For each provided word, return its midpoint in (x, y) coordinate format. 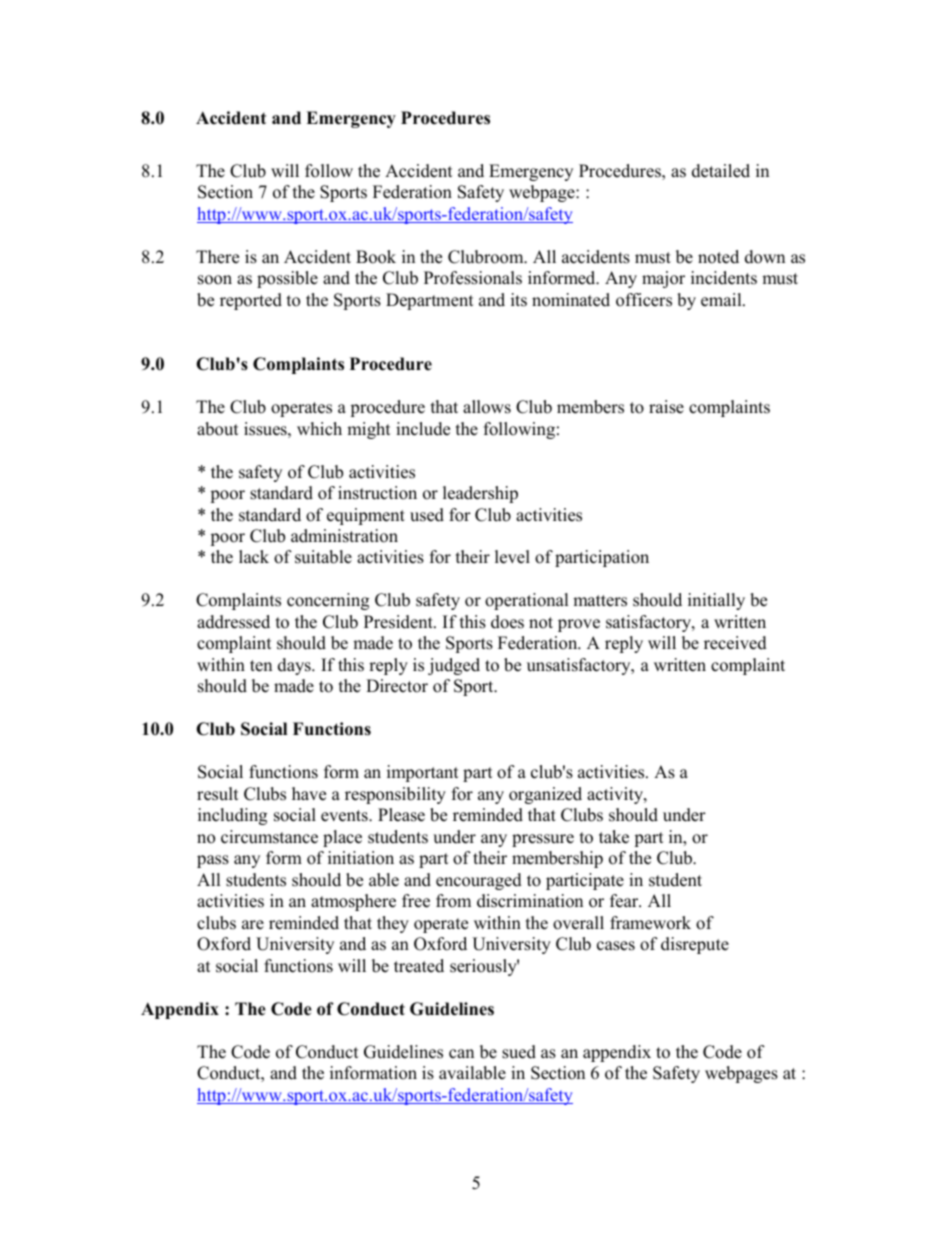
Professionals (473, 278)
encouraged (479, 881)
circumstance (269, 837)
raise (666, 407)
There (217, 257)
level (512, 557)
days (295, 666)
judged (454, 666)
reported (251, 301)
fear (625, 901)
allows (487, 407)
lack (254, 557)
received (735, 643)
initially (716, 601)
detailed (721, 171)
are (253, 925)
